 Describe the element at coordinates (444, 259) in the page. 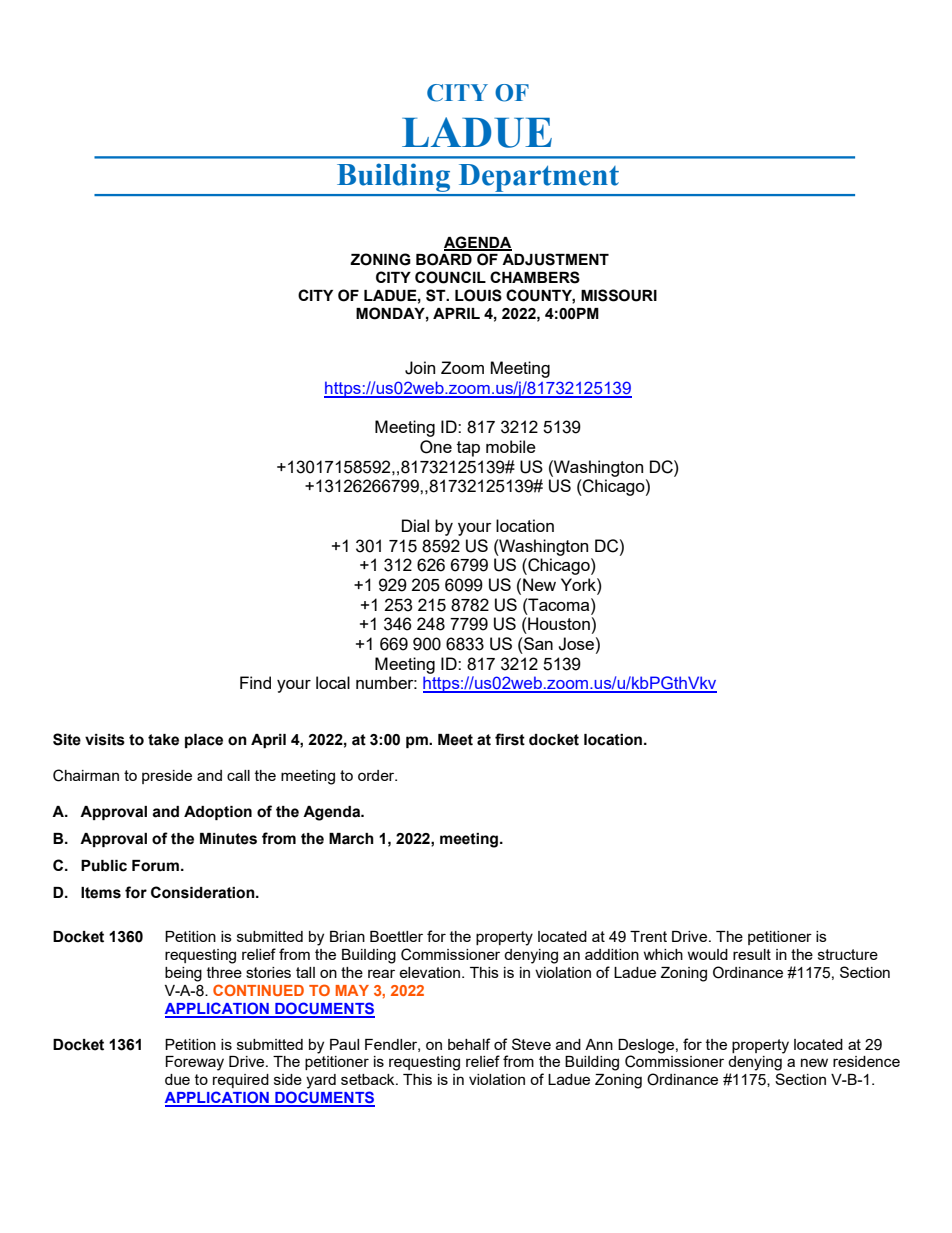

I see `BOARD` at that location.
